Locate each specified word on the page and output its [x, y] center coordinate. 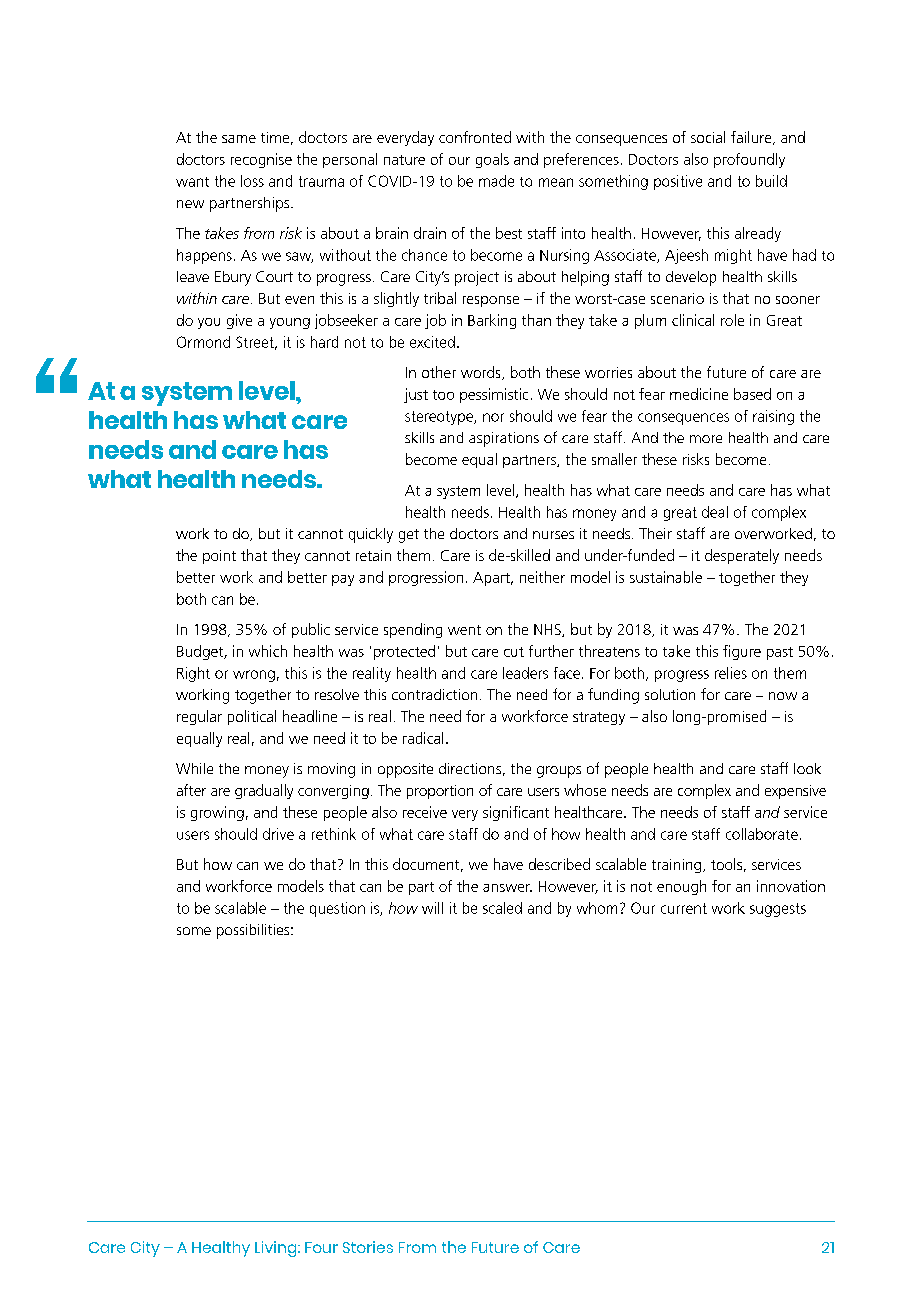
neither [542, 577]
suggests [778, 910]
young [290, 323]
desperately [742, 556]
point [219, 557]
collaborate [762, 834]
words [482, 373]
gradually [264, 791]
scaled [502, 908]
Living [277, 1249]
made [496, 181]
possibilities [254, 931]
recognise [261, 160]
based [752, 394]
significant [516, 813]
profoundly [749, 160]
